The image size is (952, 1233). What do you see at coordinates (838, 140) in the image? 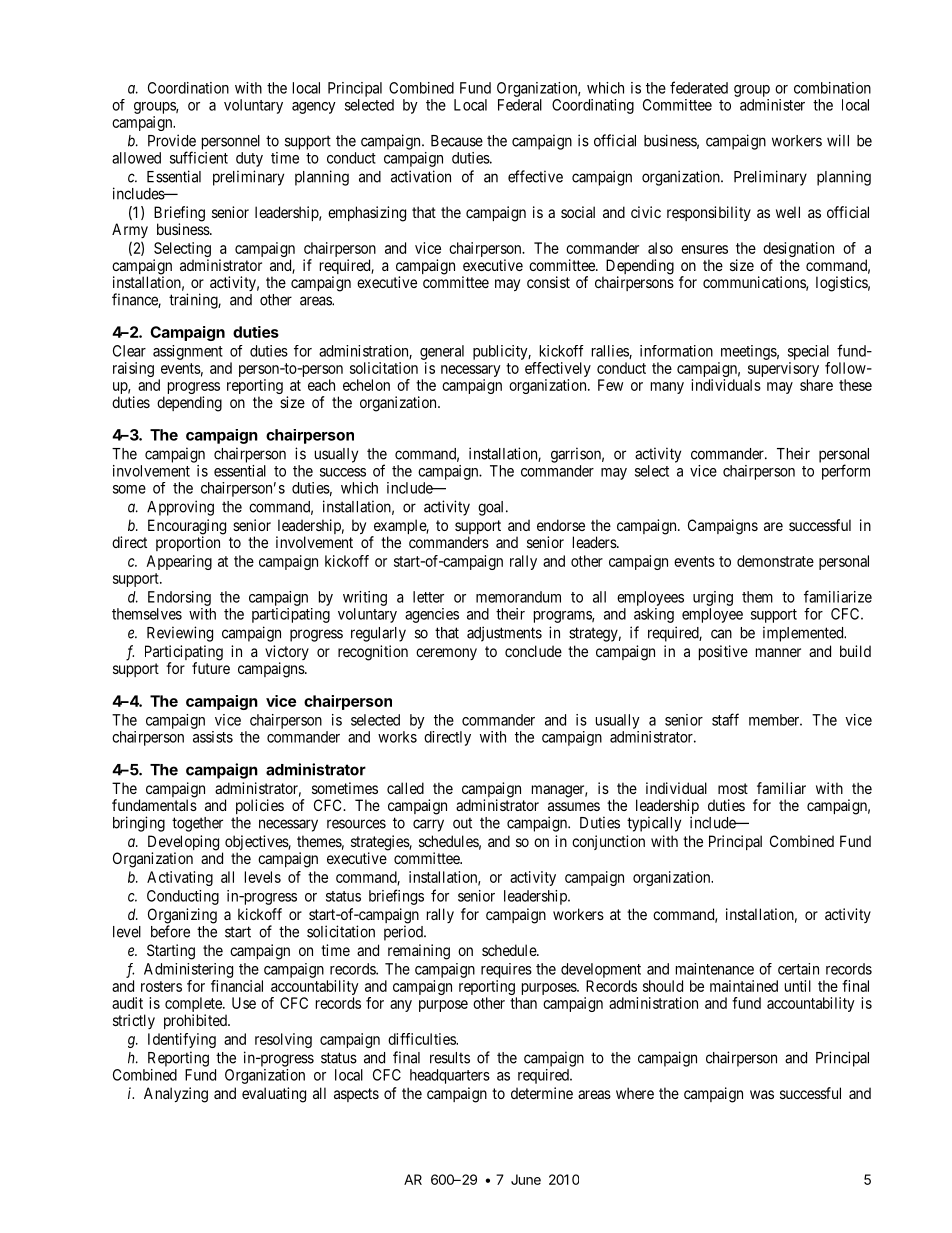
I see `will` at bounding box center [838, 140].
